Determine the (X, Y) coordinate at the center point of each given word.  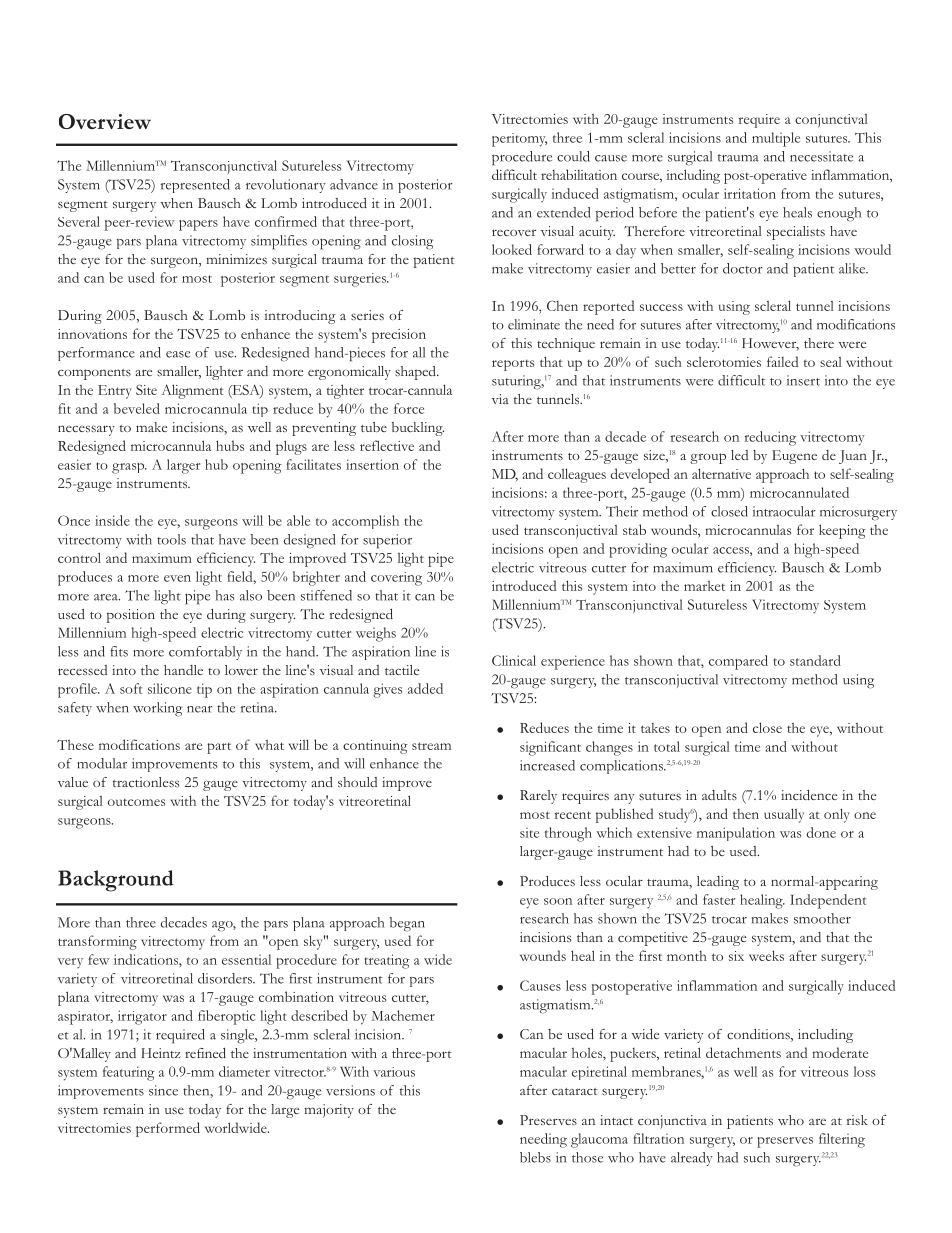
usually (784, 815)
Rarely (538, 797)
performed (168, 1129)
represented (195, 186)
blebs (535, 1157)
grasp (129, 468)
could (573, 156)
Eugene (794, 457)
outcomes (136, 802)
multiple (776, 139)
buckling (418, 429)
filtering (842, 1140)
